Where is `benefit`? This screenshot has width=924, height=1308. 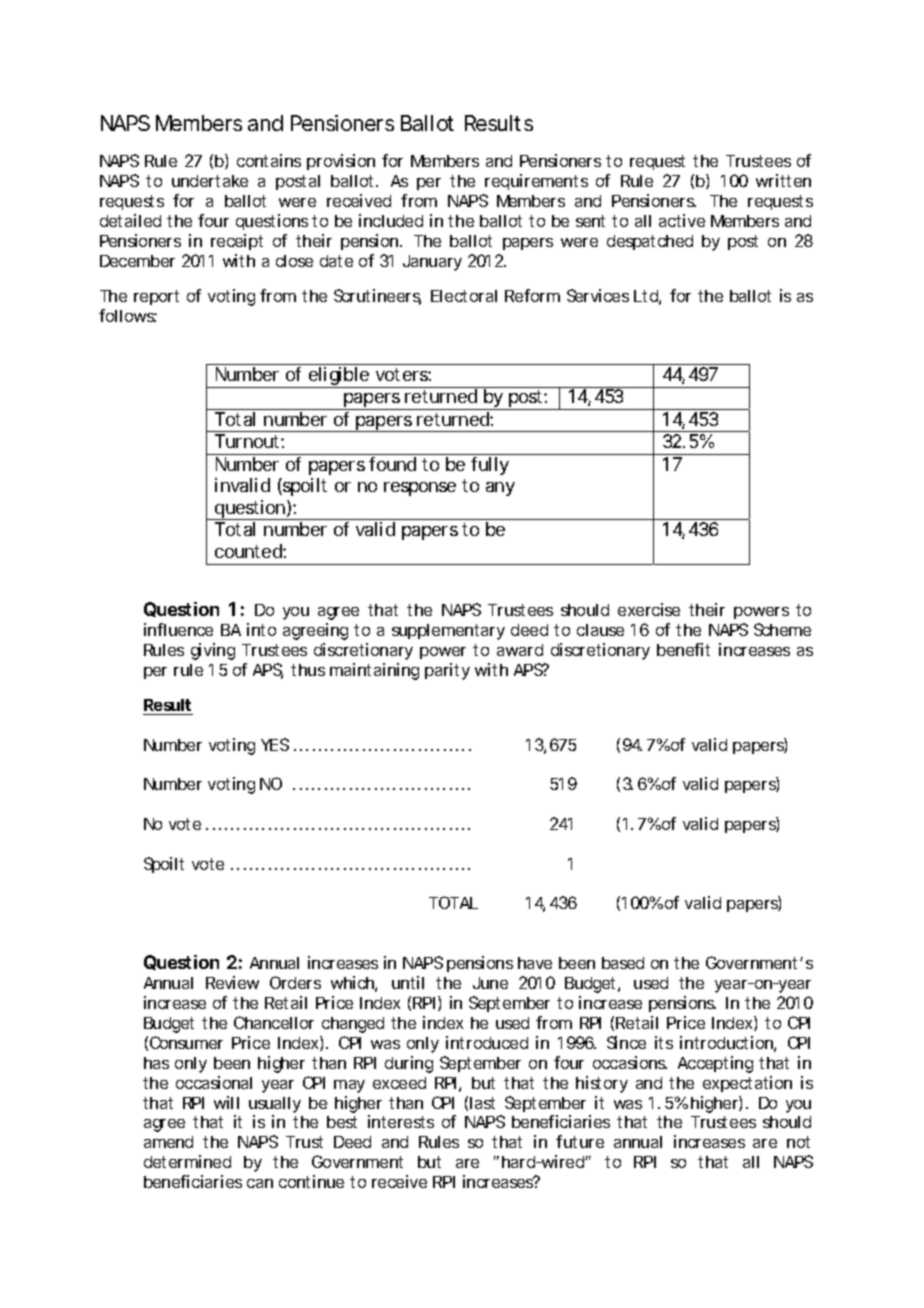
benefit is located at coordinates (683, 649).
